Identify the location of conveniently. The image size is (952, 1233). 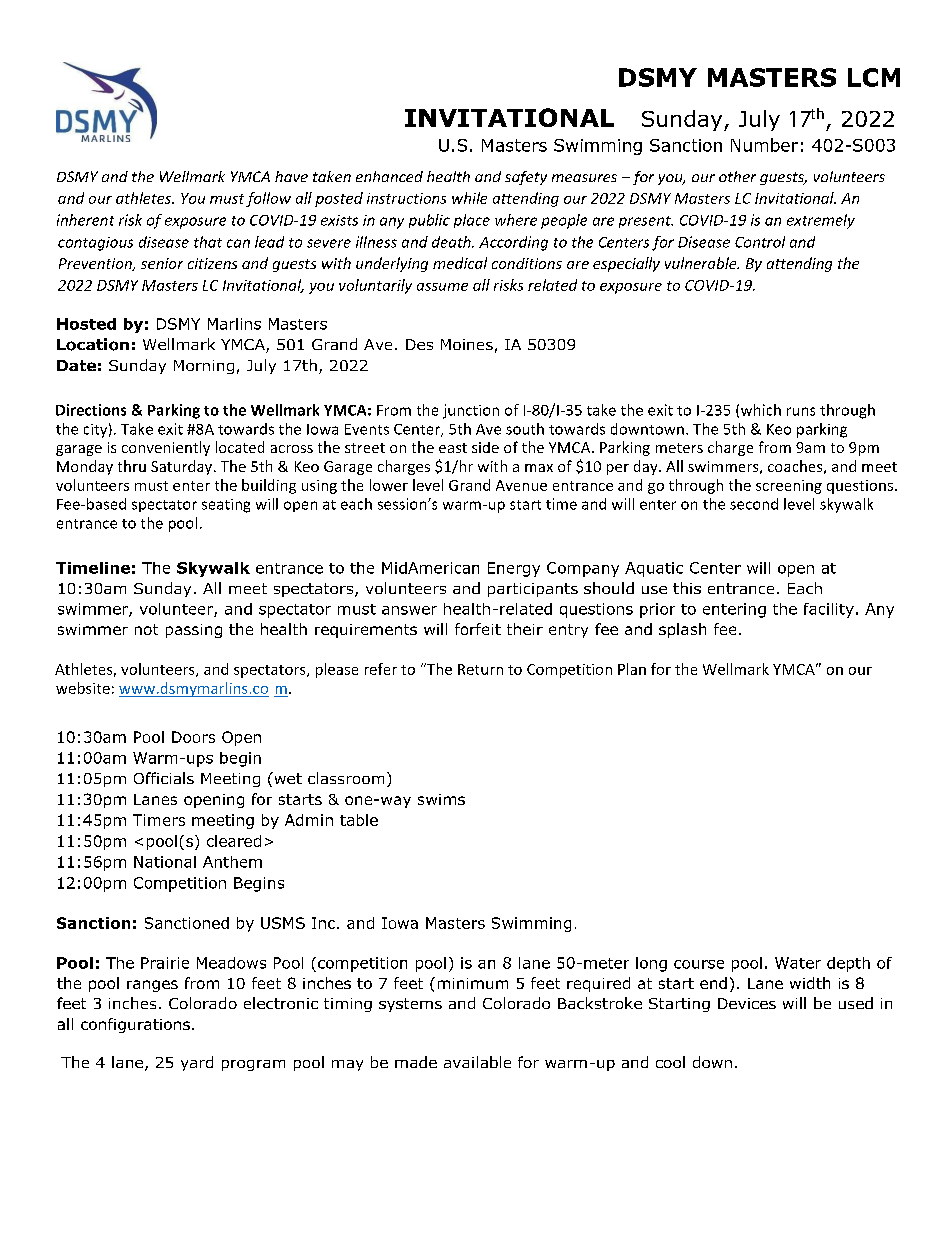
(166, 448).
